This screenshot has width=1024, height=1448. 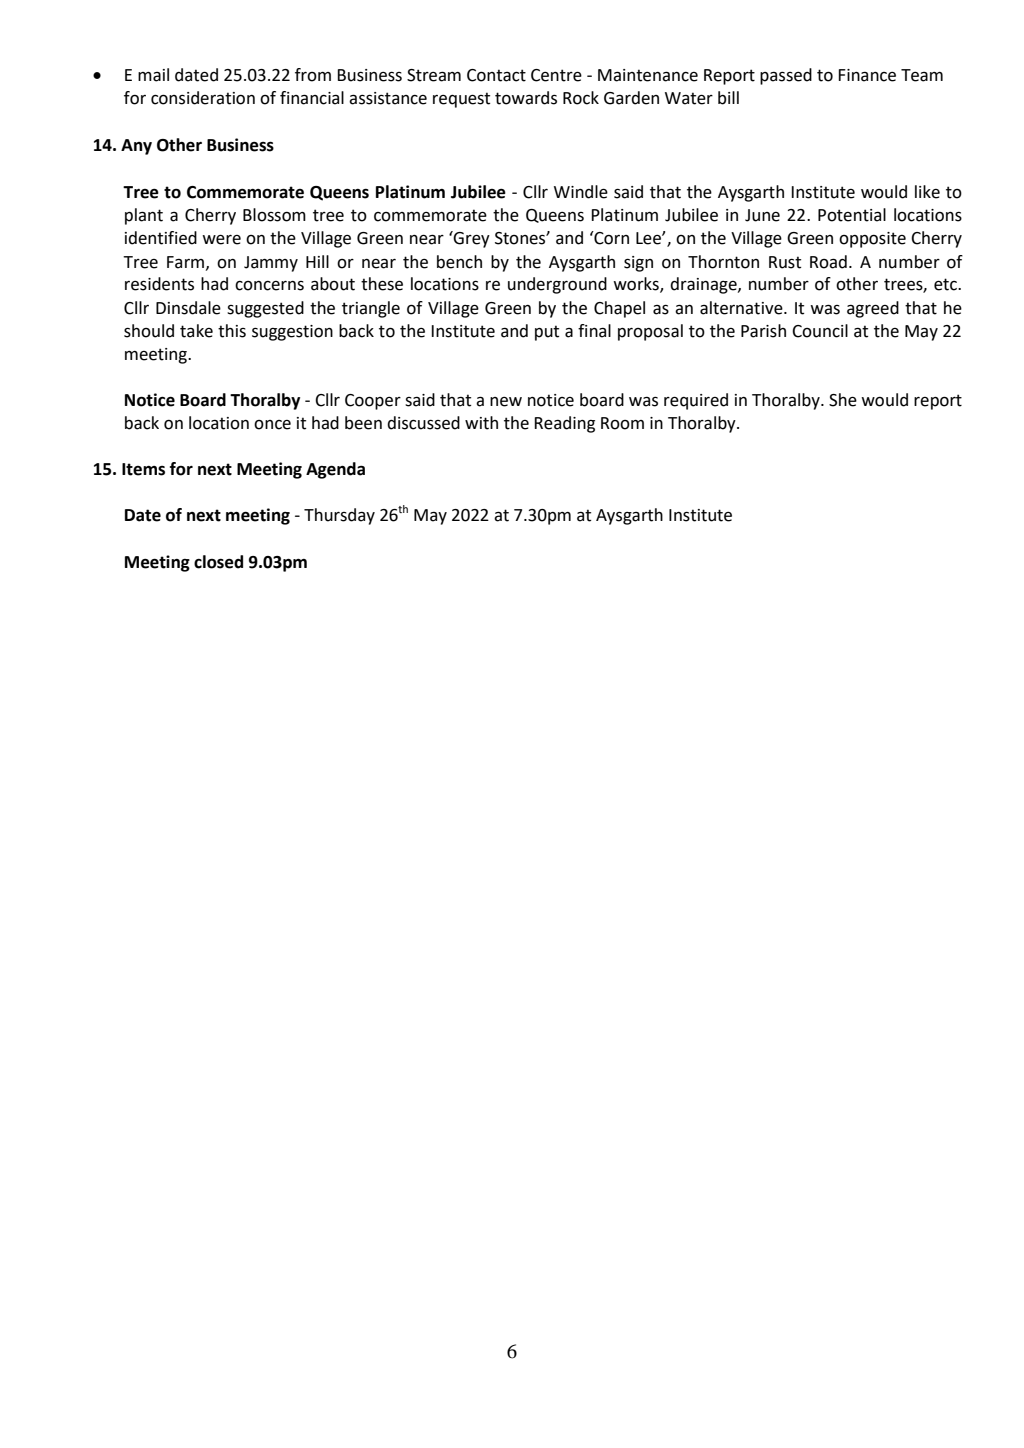 I want to click on consideration, so click(x=203, y=98).
